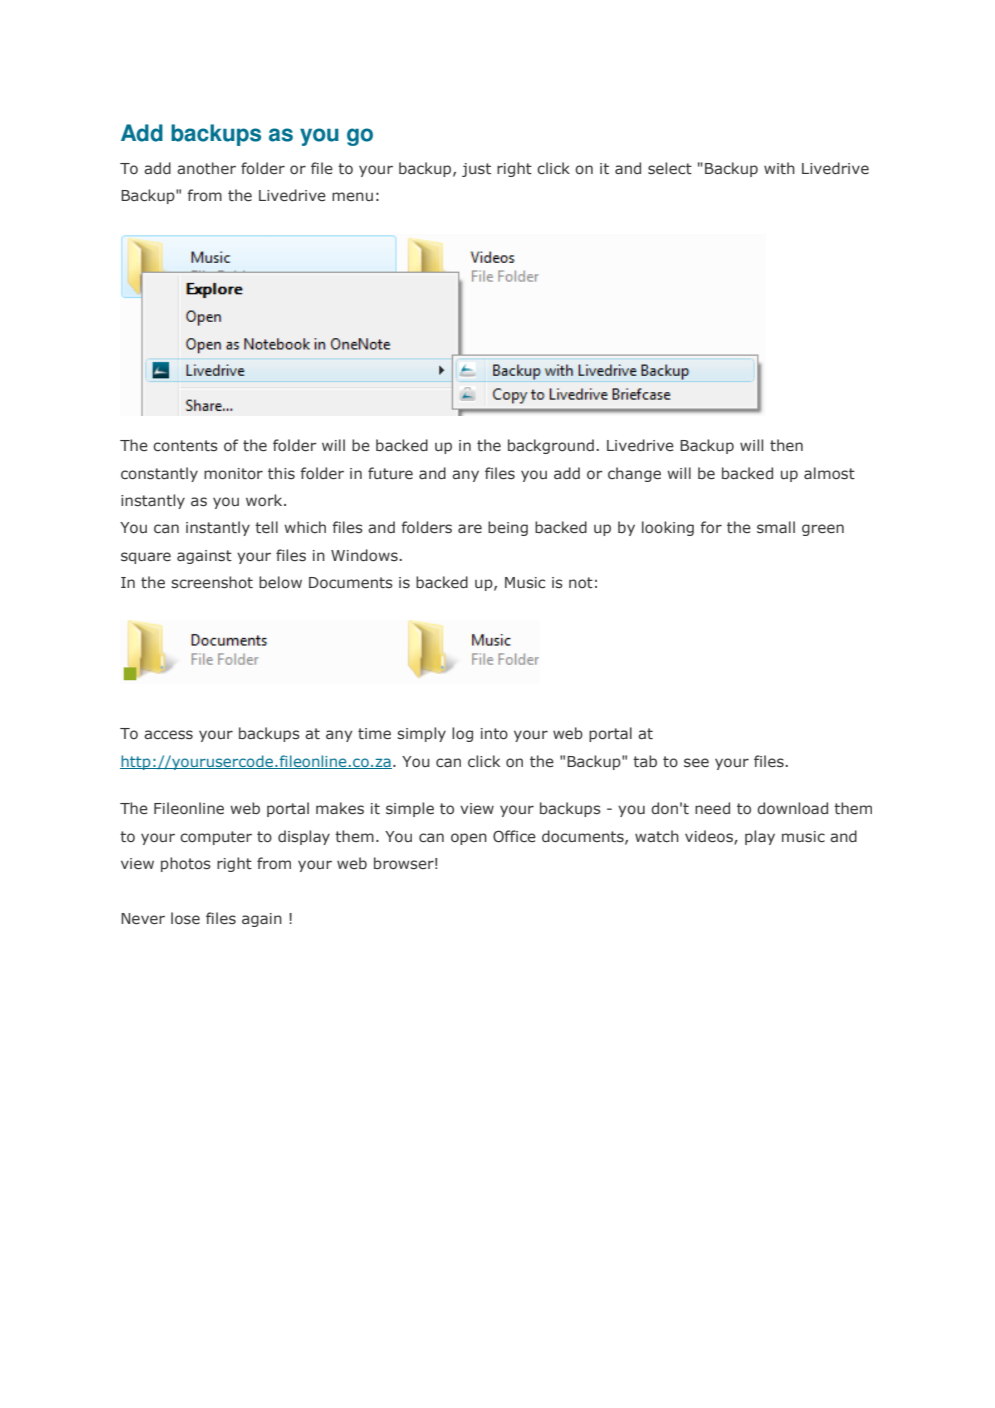 The width and height of the document is (995, 1408). What do you see at coordinates (829, 473) in the document?
I see `almost` at bounding box center [829, 473].
